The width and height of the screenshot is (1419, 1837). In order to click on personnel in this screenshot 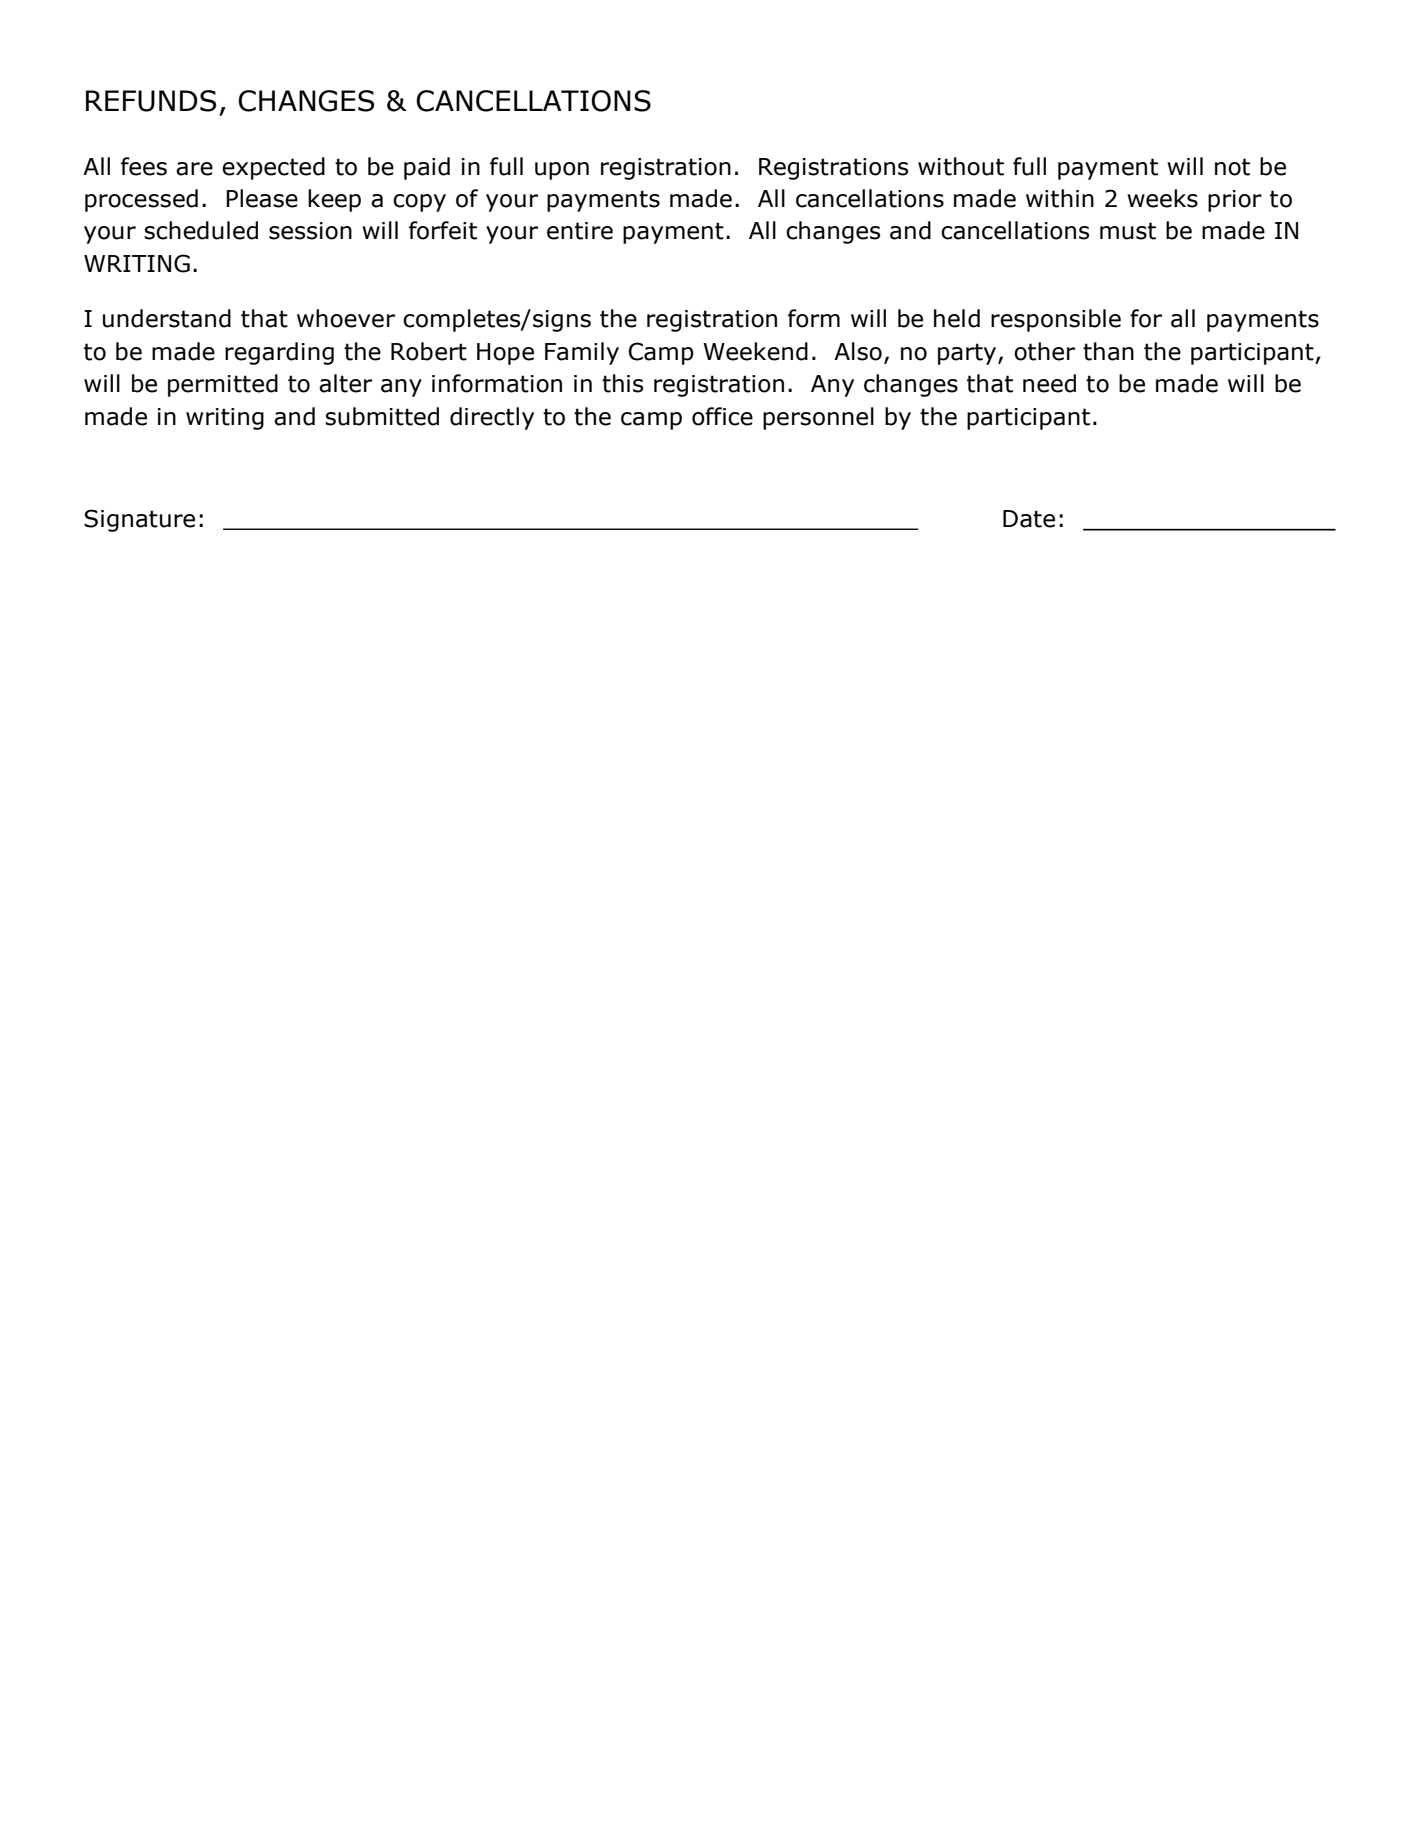, I will do `click(818, 418)`.
